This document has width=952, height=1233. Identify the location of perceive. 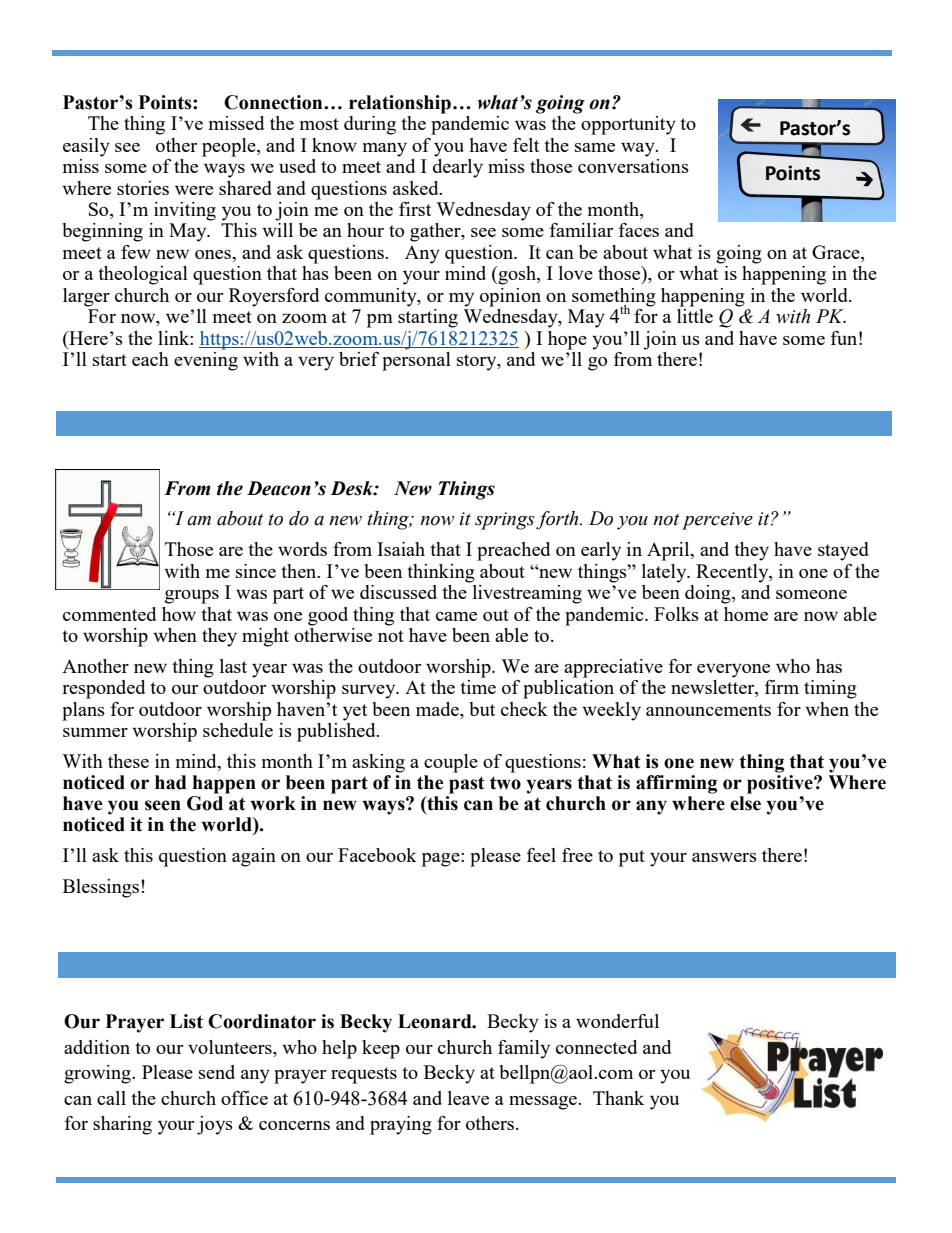
(717, 521).
